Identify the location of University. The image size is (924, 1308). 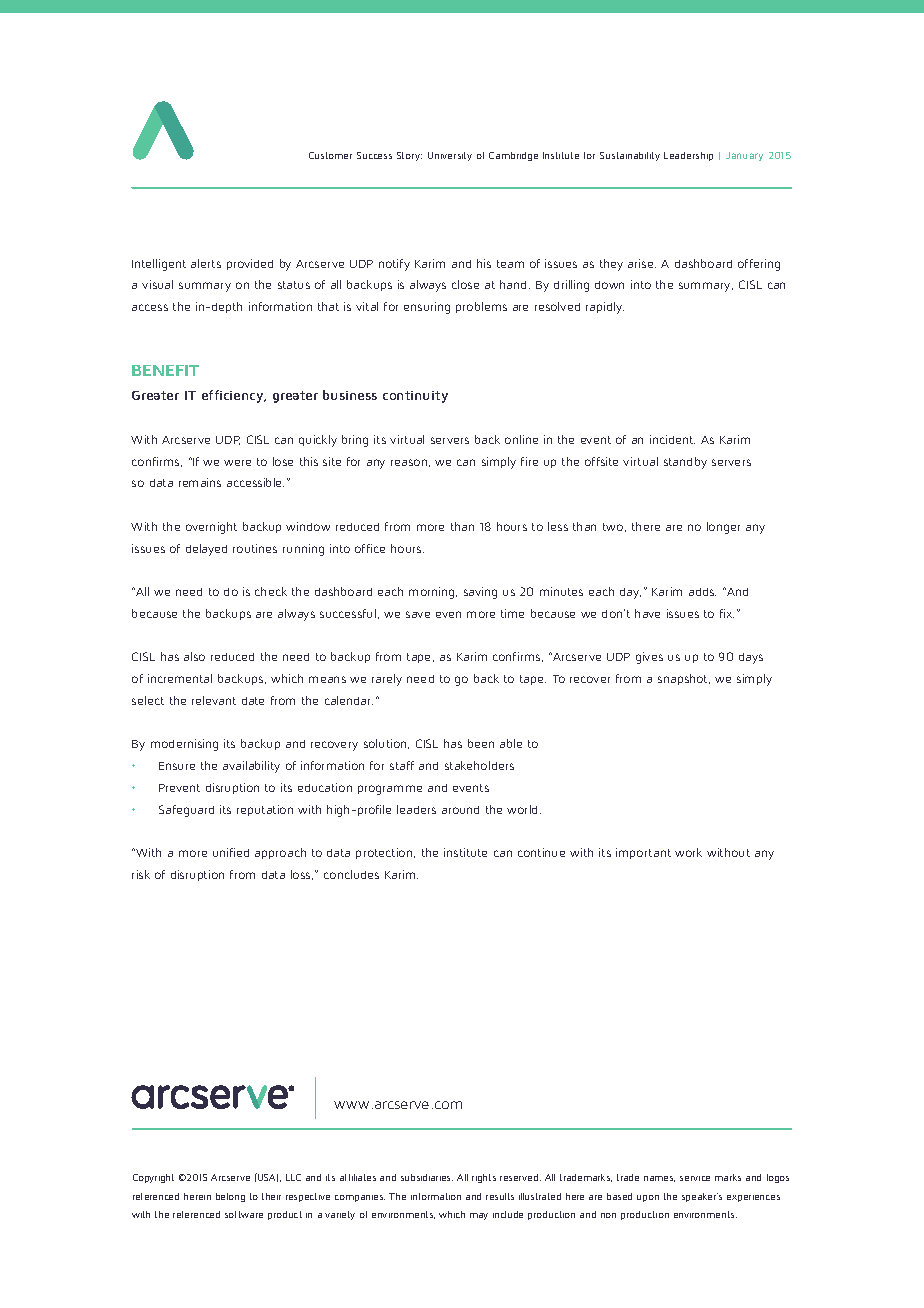
(450, 156).
